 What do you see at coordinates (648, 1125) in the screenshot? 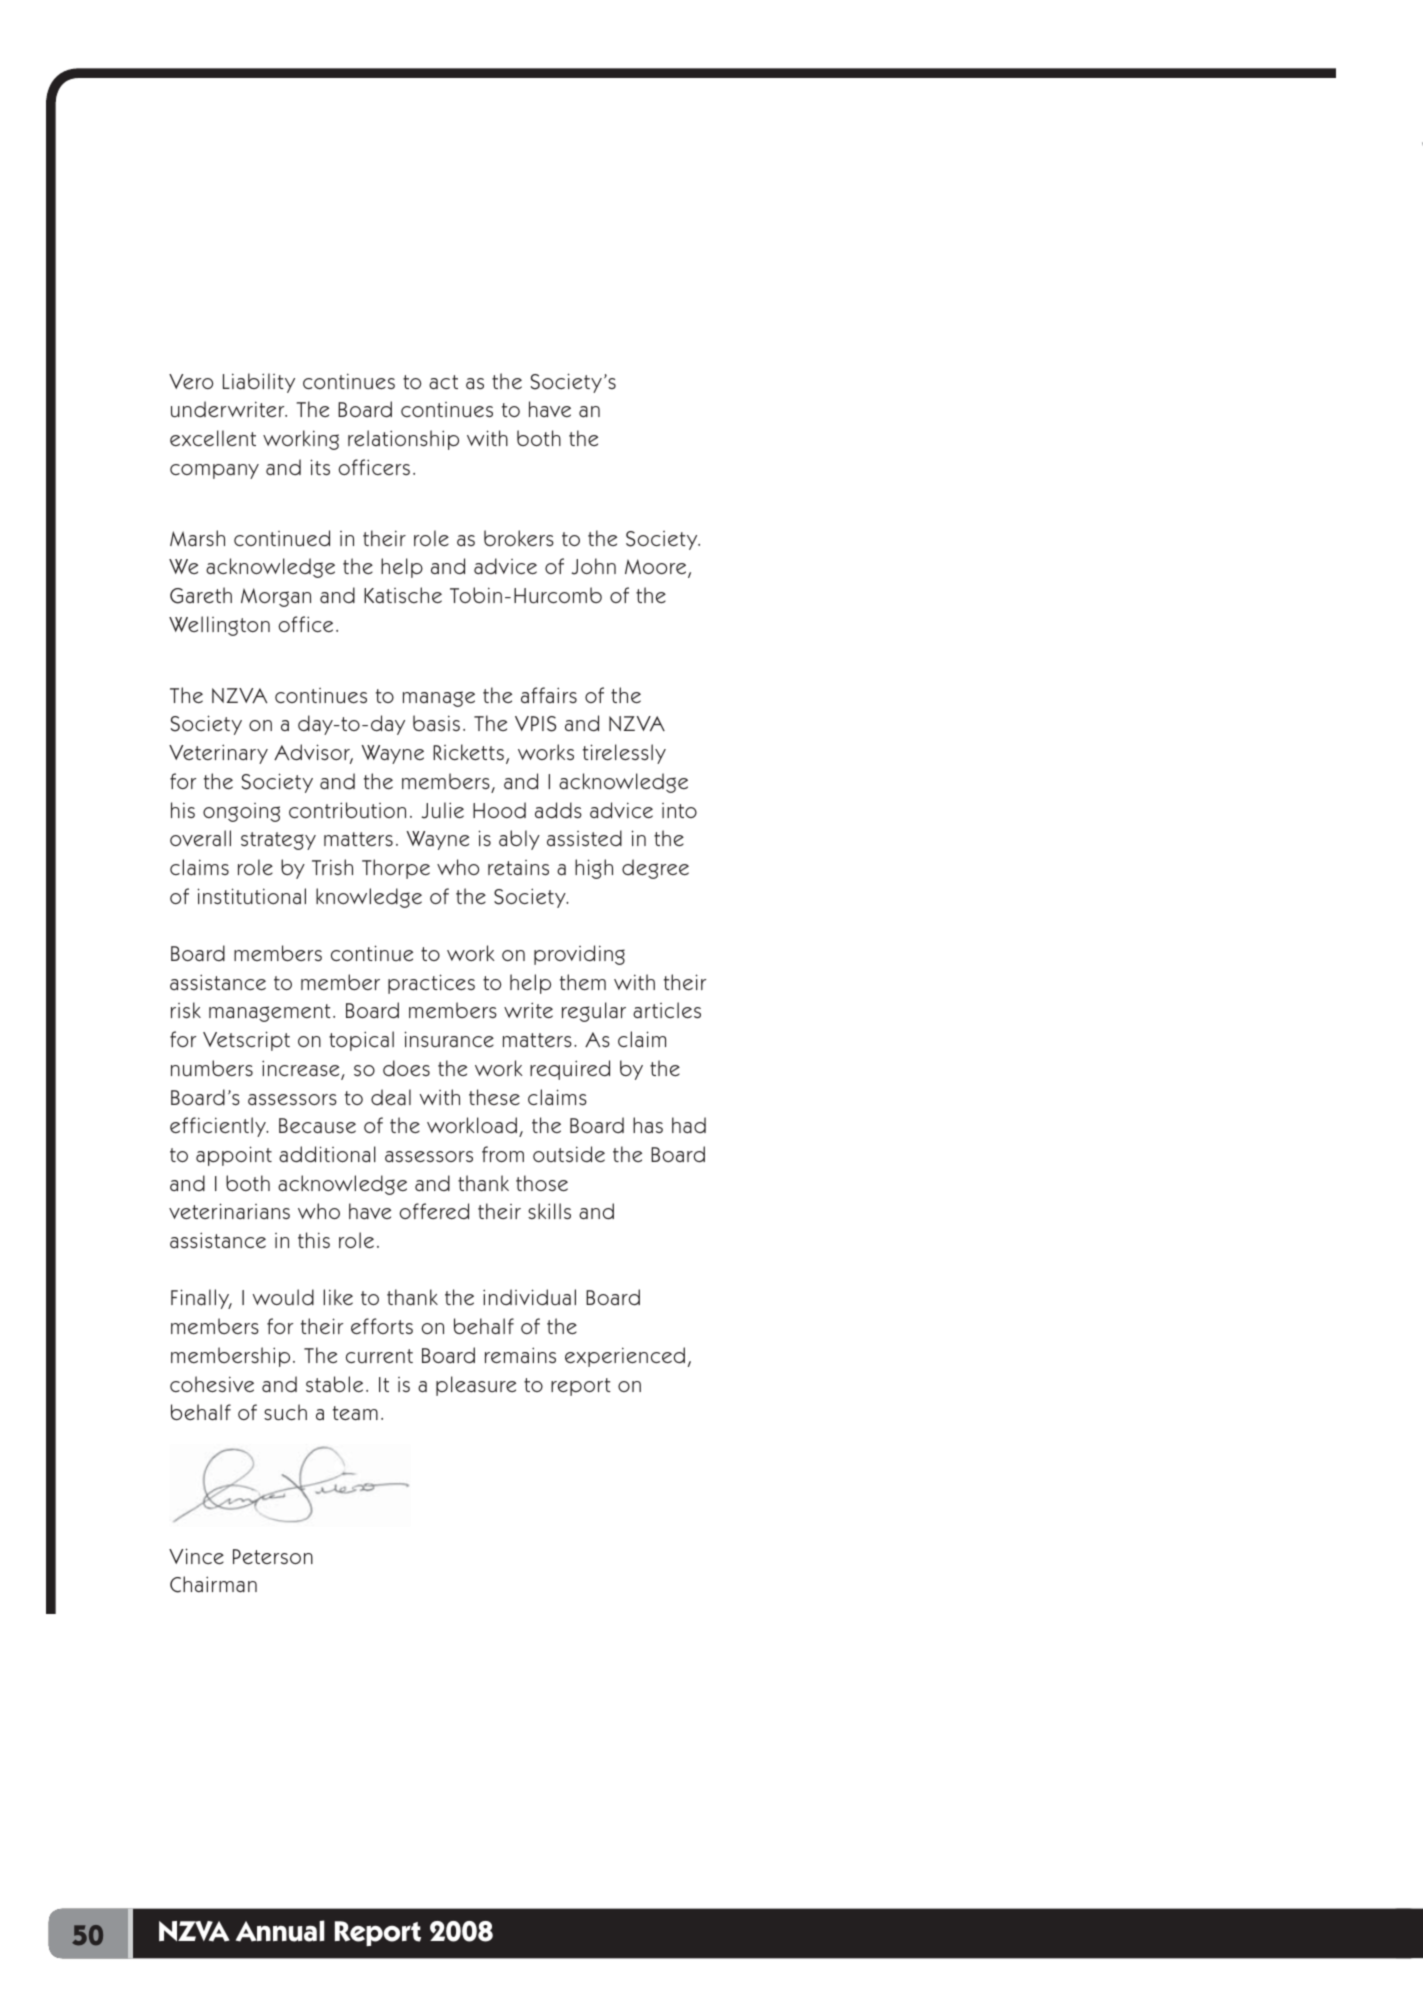
I see `has` at bounding box center [648, 1125].
